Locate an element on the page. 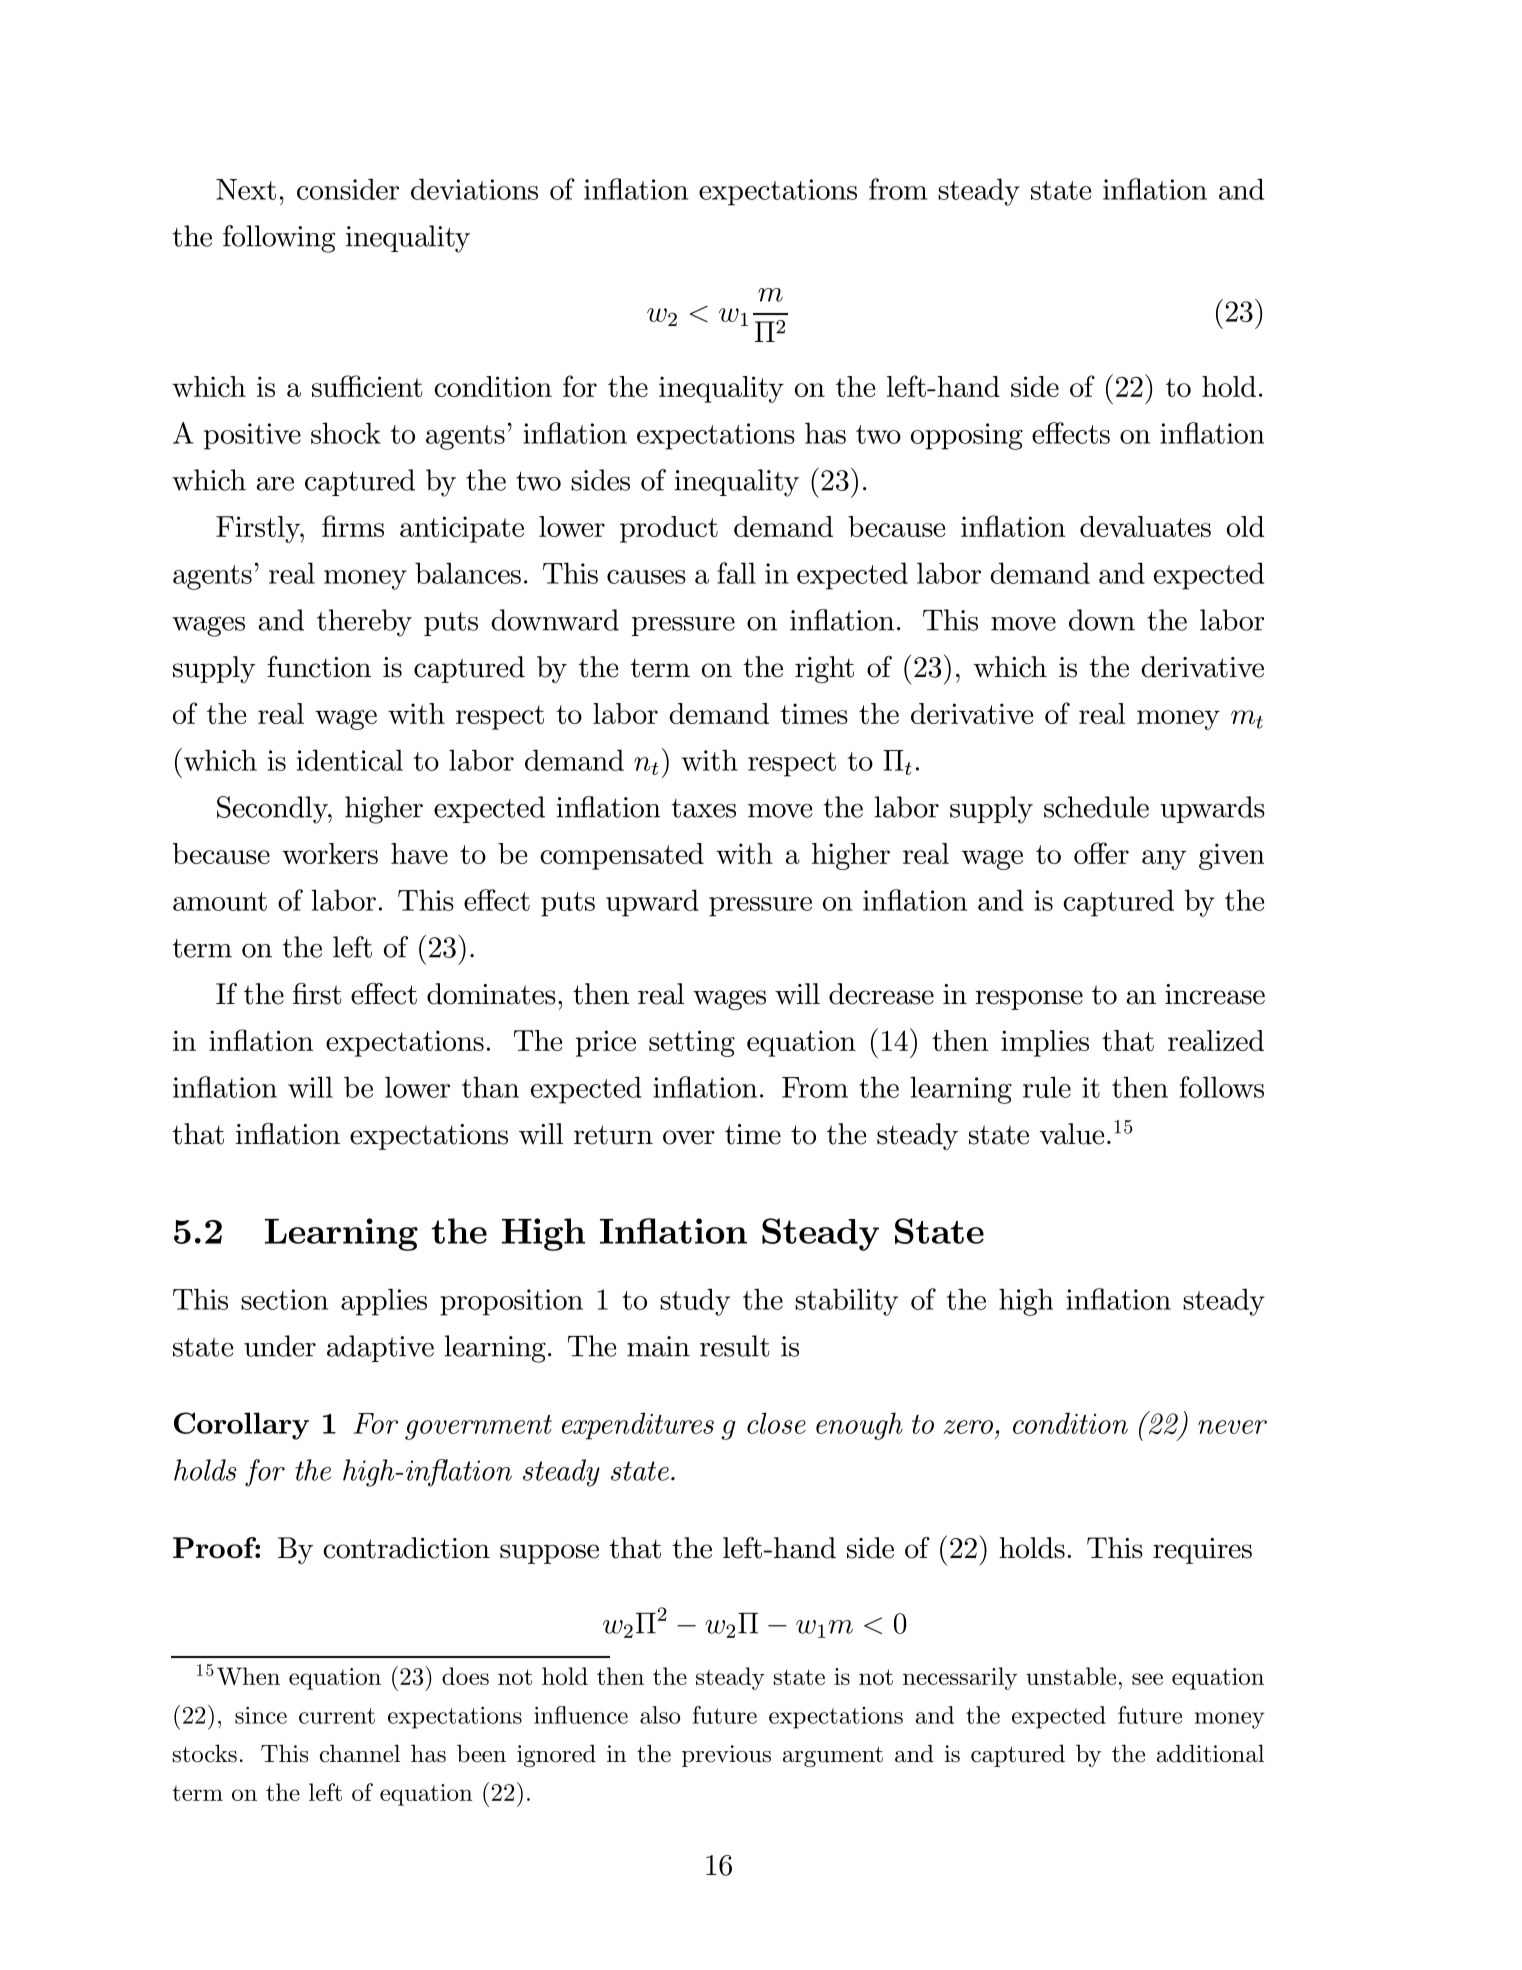  schedule is located at coordinates (1096, 807).
